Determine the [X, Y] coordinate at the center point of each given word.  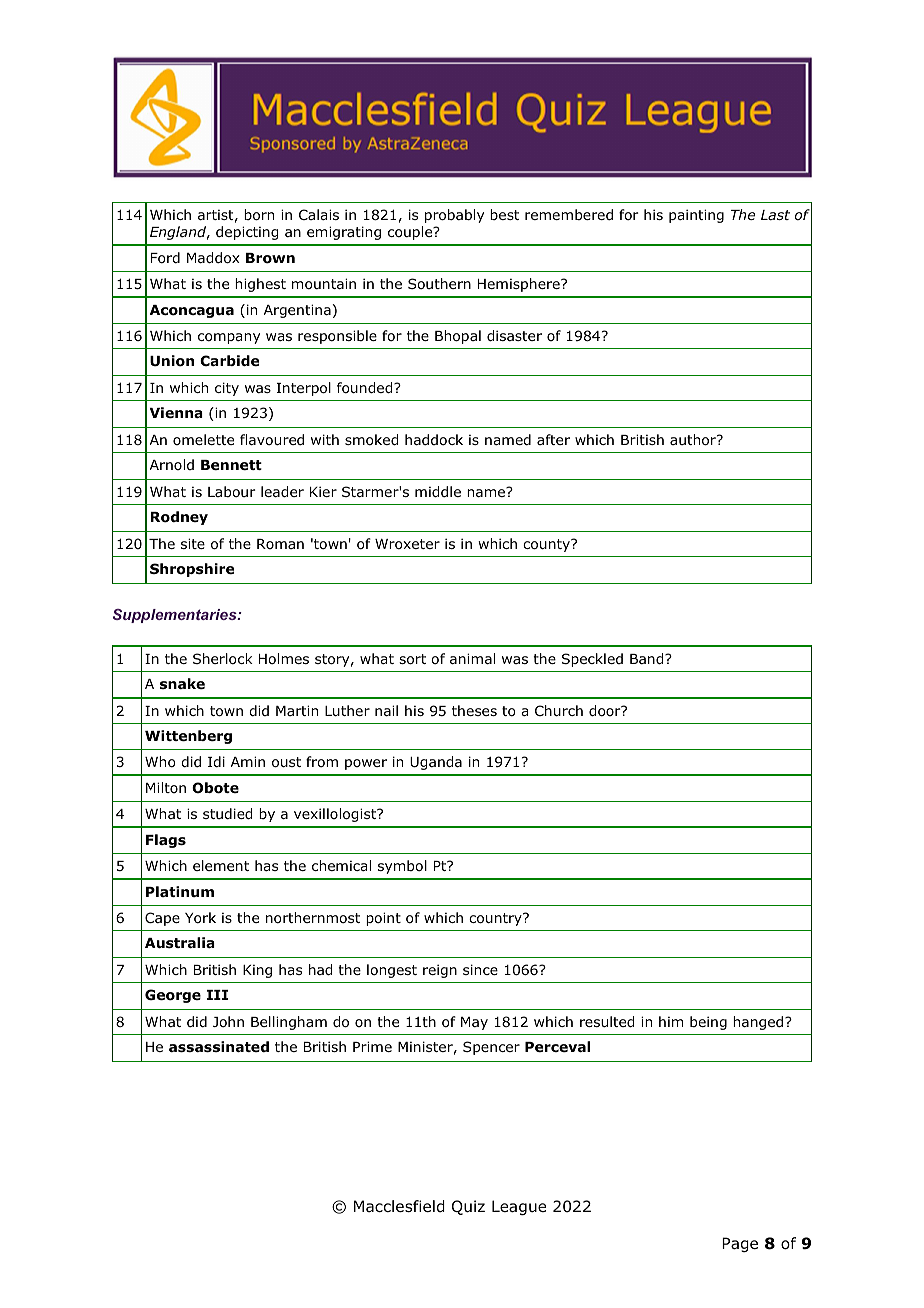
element [221, 865]
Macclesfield [399, 1206]
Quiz [468, 1207]
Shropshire [192, 570]
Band [648, 659]
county [547, 545]
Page [740, 1244]
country [496, 919]
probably [454, 216]
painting [696, 216]
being [708, 1023]
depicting [247, 233]
